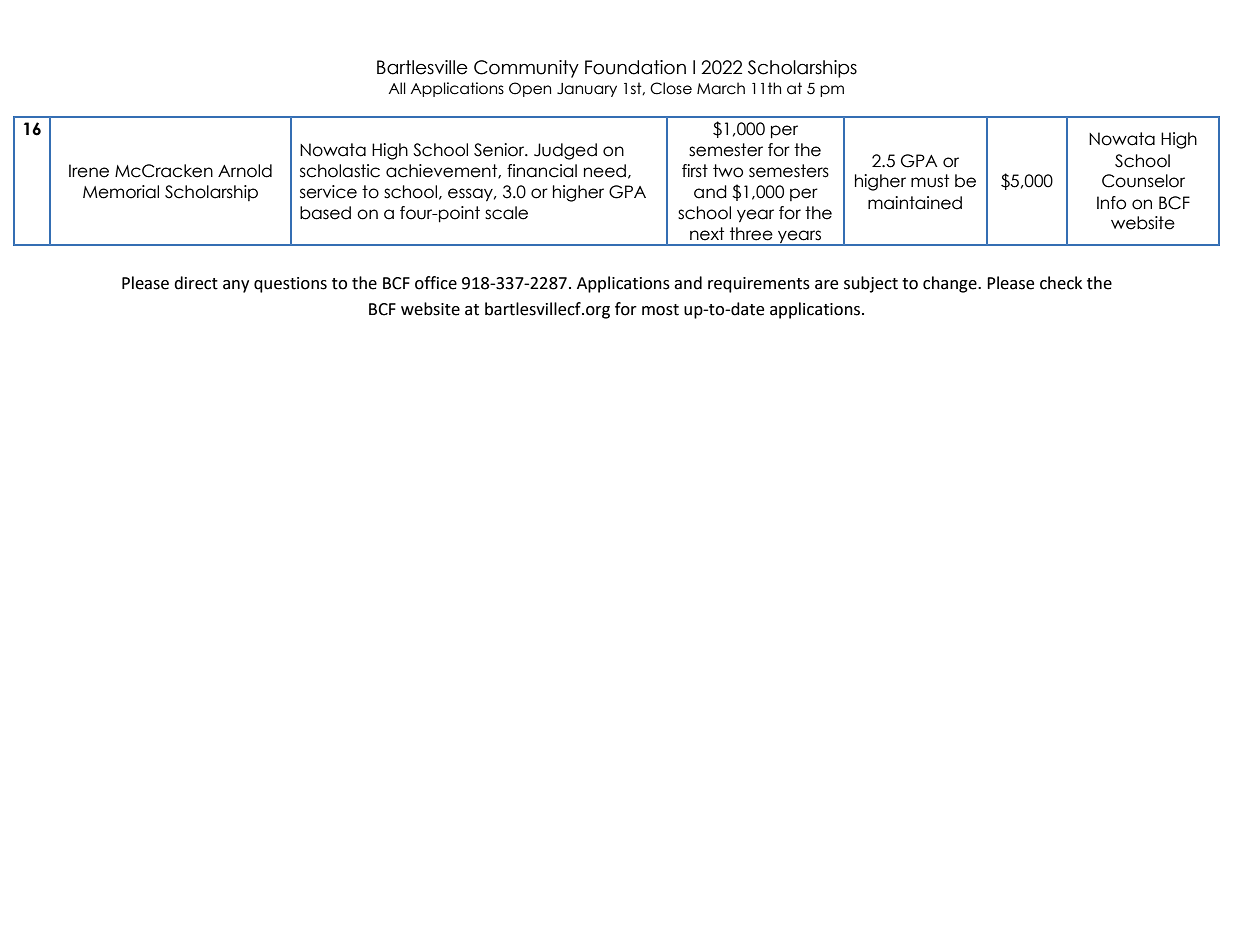 The width and height of the page is (1233, 952). Describe the element at coordinates (1143, 181) in the page. I see `Counselor` at that location.
